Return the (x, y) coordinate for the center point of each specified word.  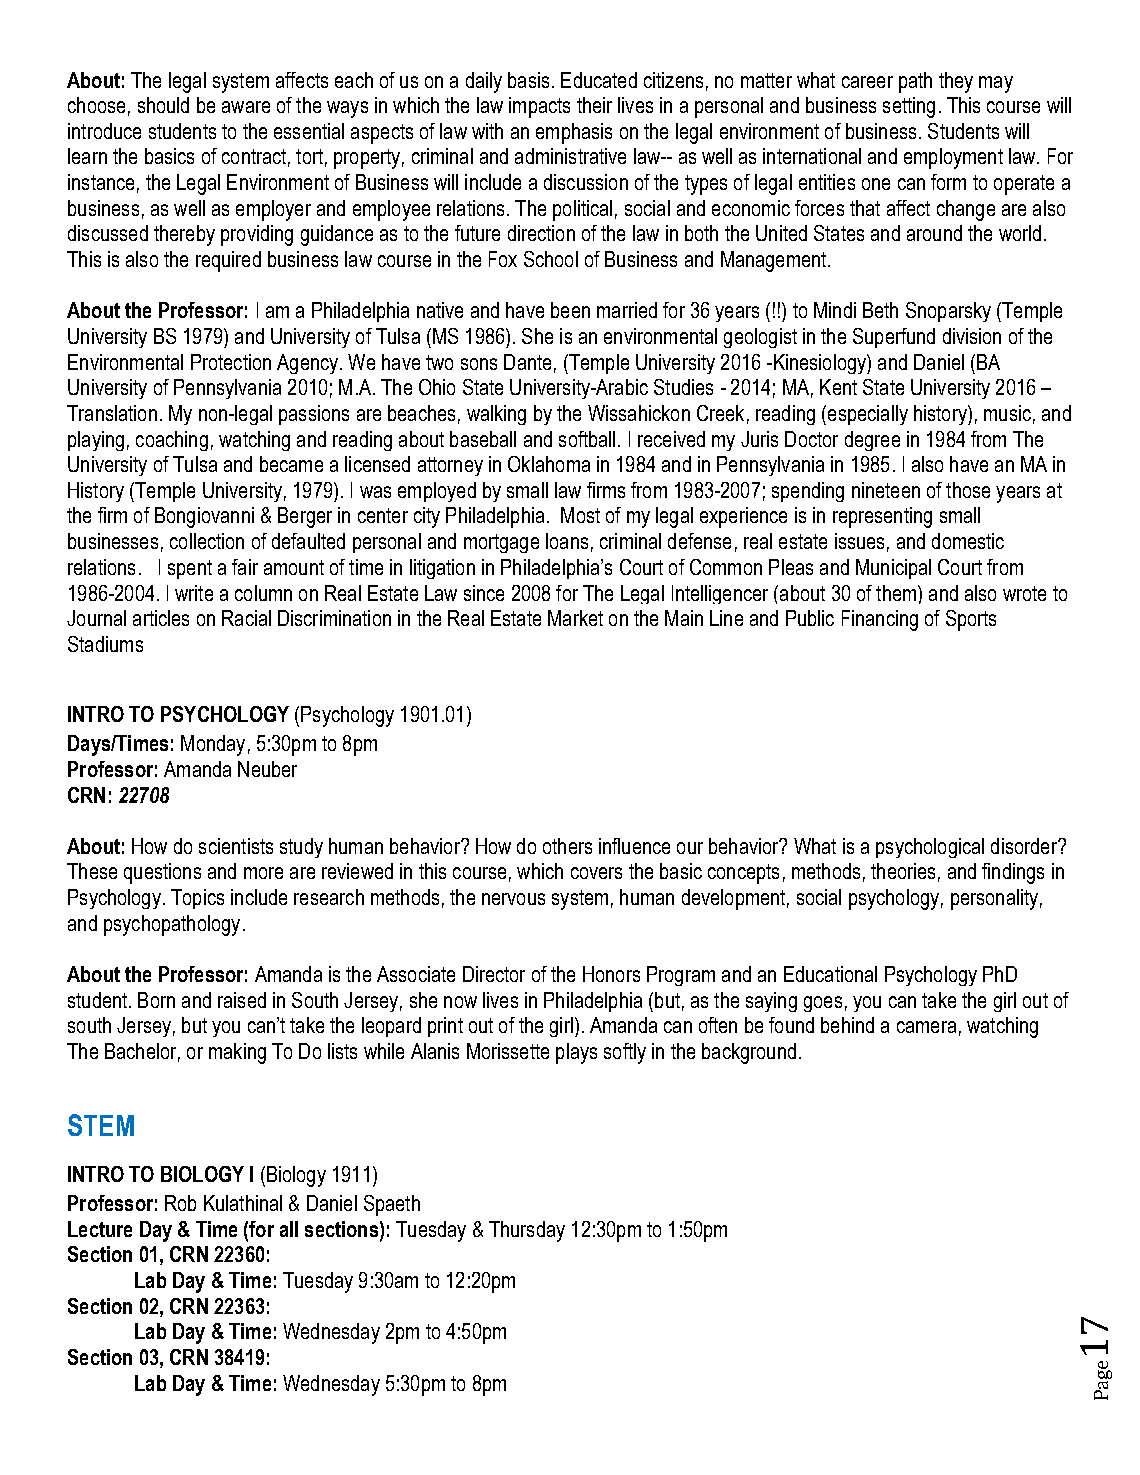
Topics (197, 899)
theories (903, 871)
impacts (539, 107)
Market (575, 618)
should (163, 105)
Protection (231, 362)
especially (866, 415)
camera (926, 1027)
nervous (513, 899)
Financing (880, 620)
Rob (180, 1203)
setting (909, 107)
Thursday (527, 1231)
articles (161, 618)
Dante (527, 362)
